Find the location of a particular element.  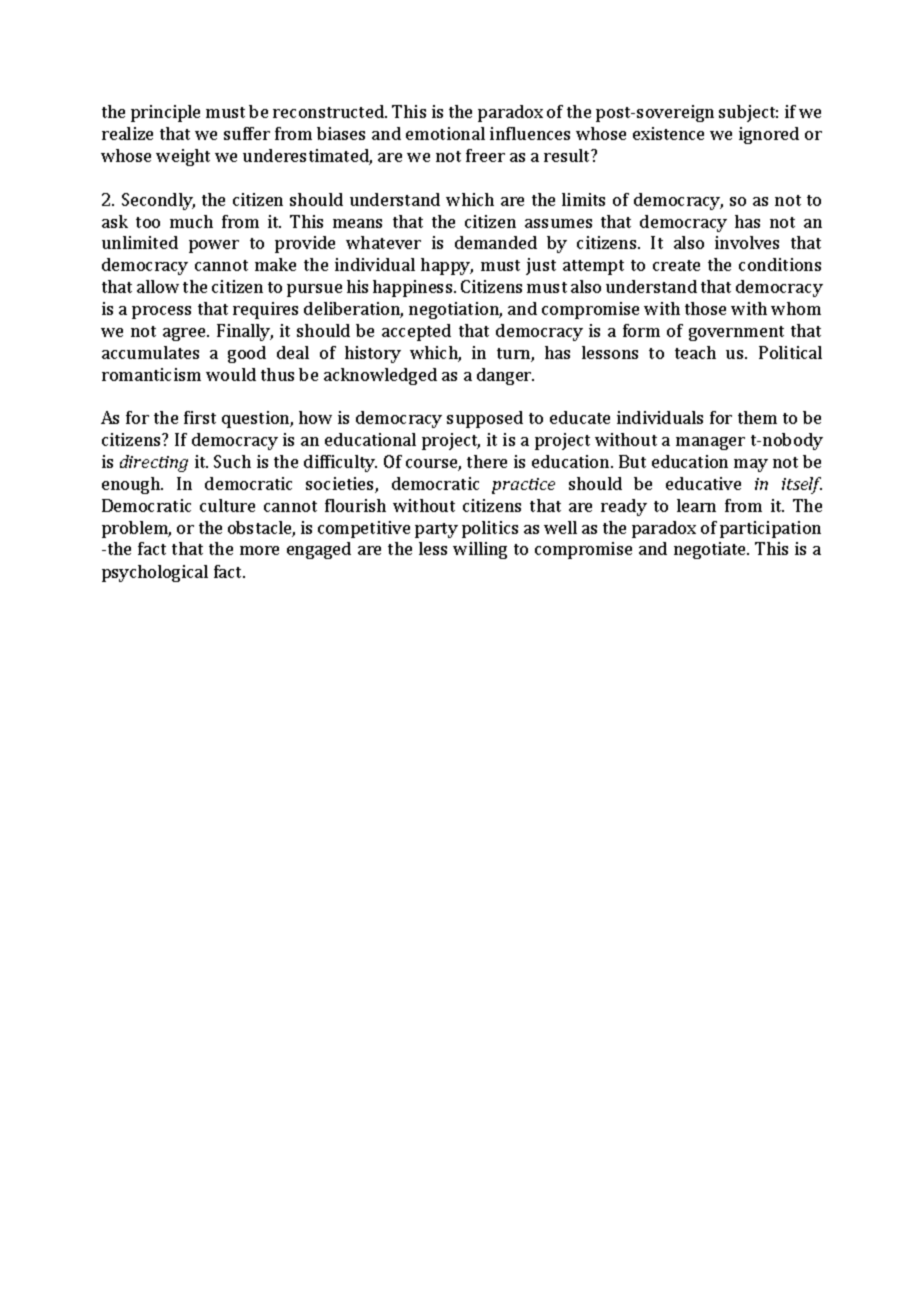

happy is located at coordinates (447, 266).
